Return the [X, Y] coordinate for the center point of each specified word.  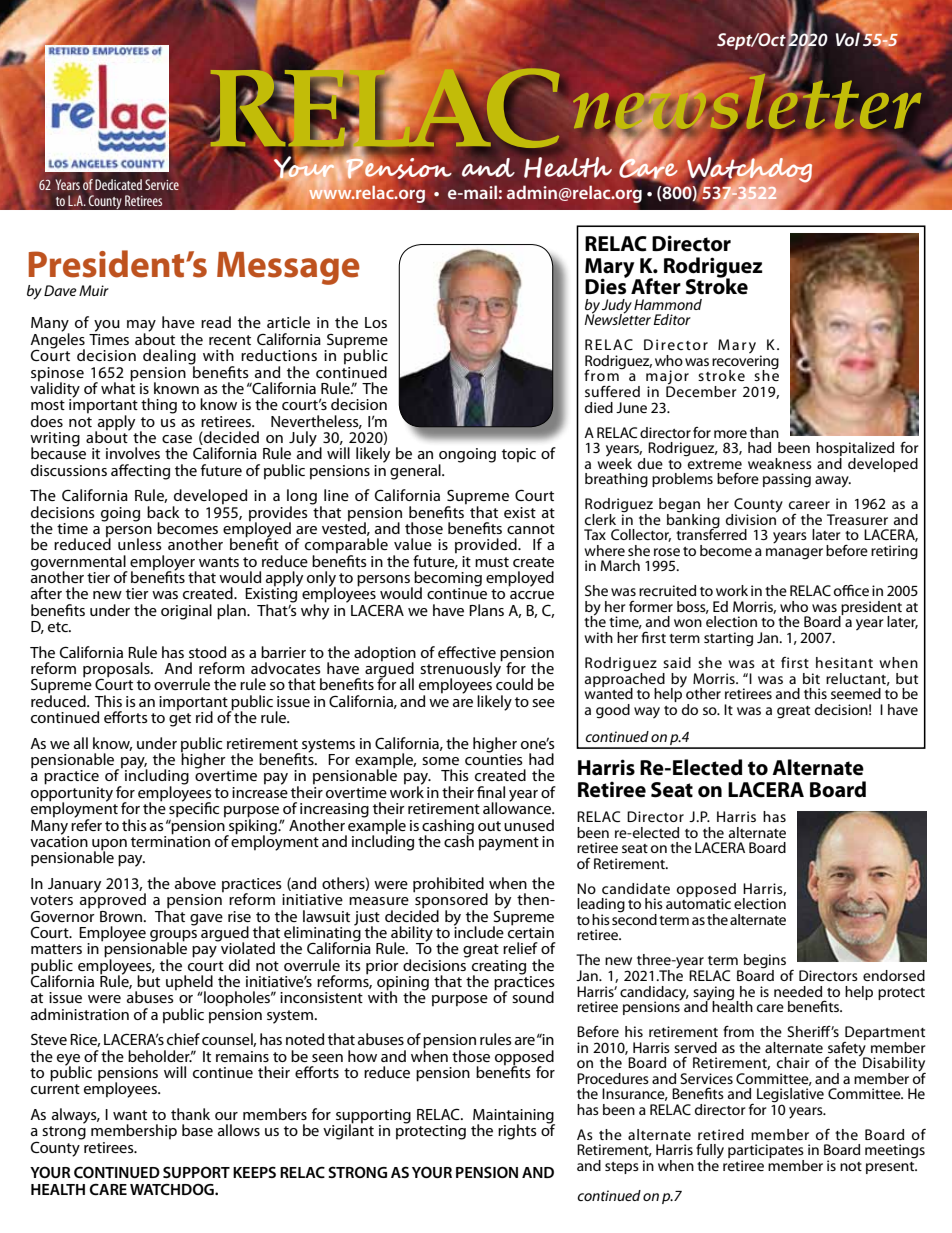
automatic [698, 902]
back [163, 512]
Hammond [668, 304]
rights [517, 1132]
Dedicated [118, 184]
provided [487, 546]
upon [109, 846]
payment [509, 844]
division [752, 518]
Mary [611, 269]
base [197, 1130]
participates [766, 1152]
